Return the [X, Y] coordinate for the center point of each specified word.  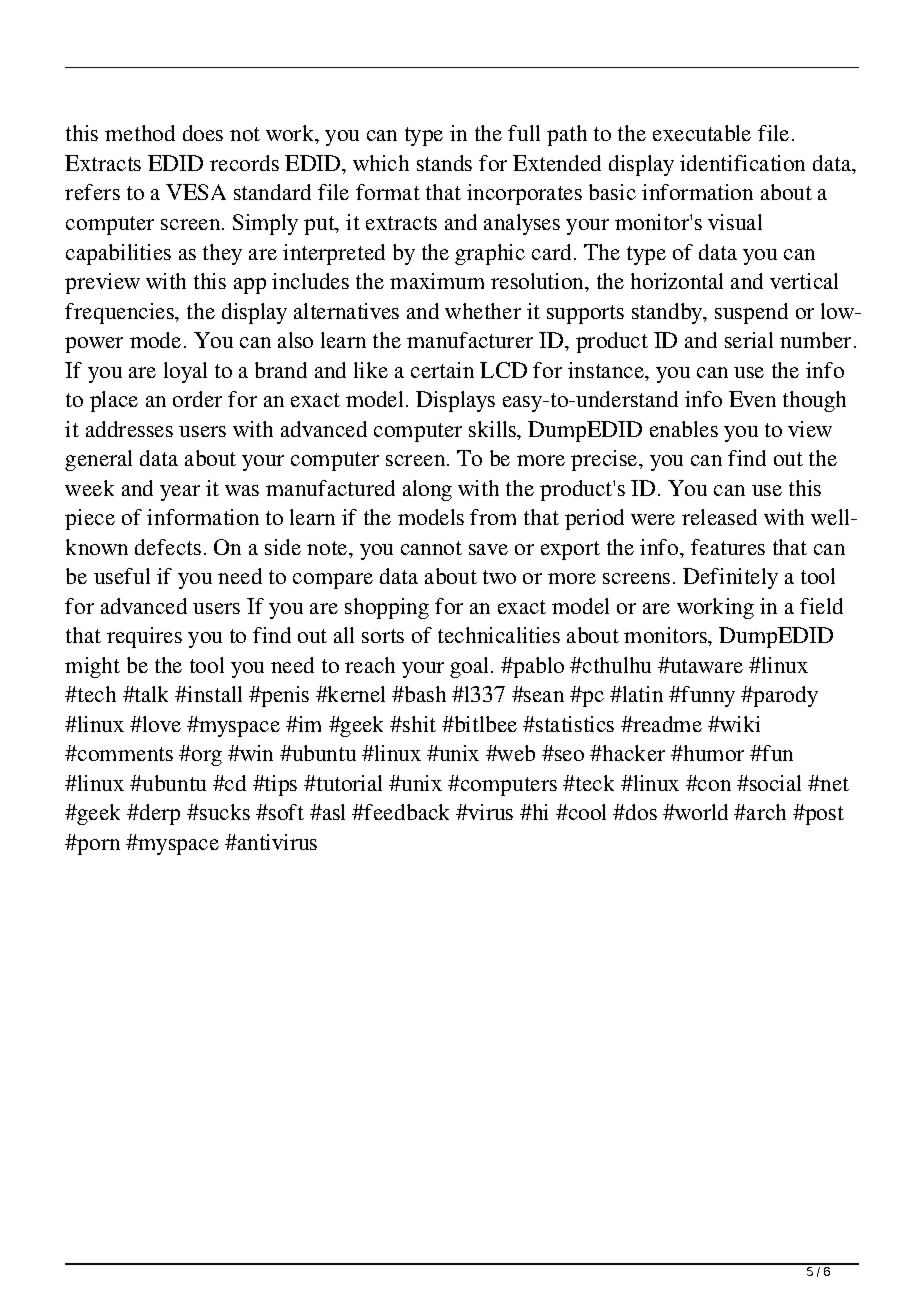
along [427, 490]
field [821, 606]
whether [483, 311]
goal [471, 667]
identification [742, 163]
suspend [751, 313]
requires [144, 637]
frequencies [121, 313]
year [180, 493]
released [719, 517]
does [203, 133]
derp [159, 814]
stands [444, 163]
